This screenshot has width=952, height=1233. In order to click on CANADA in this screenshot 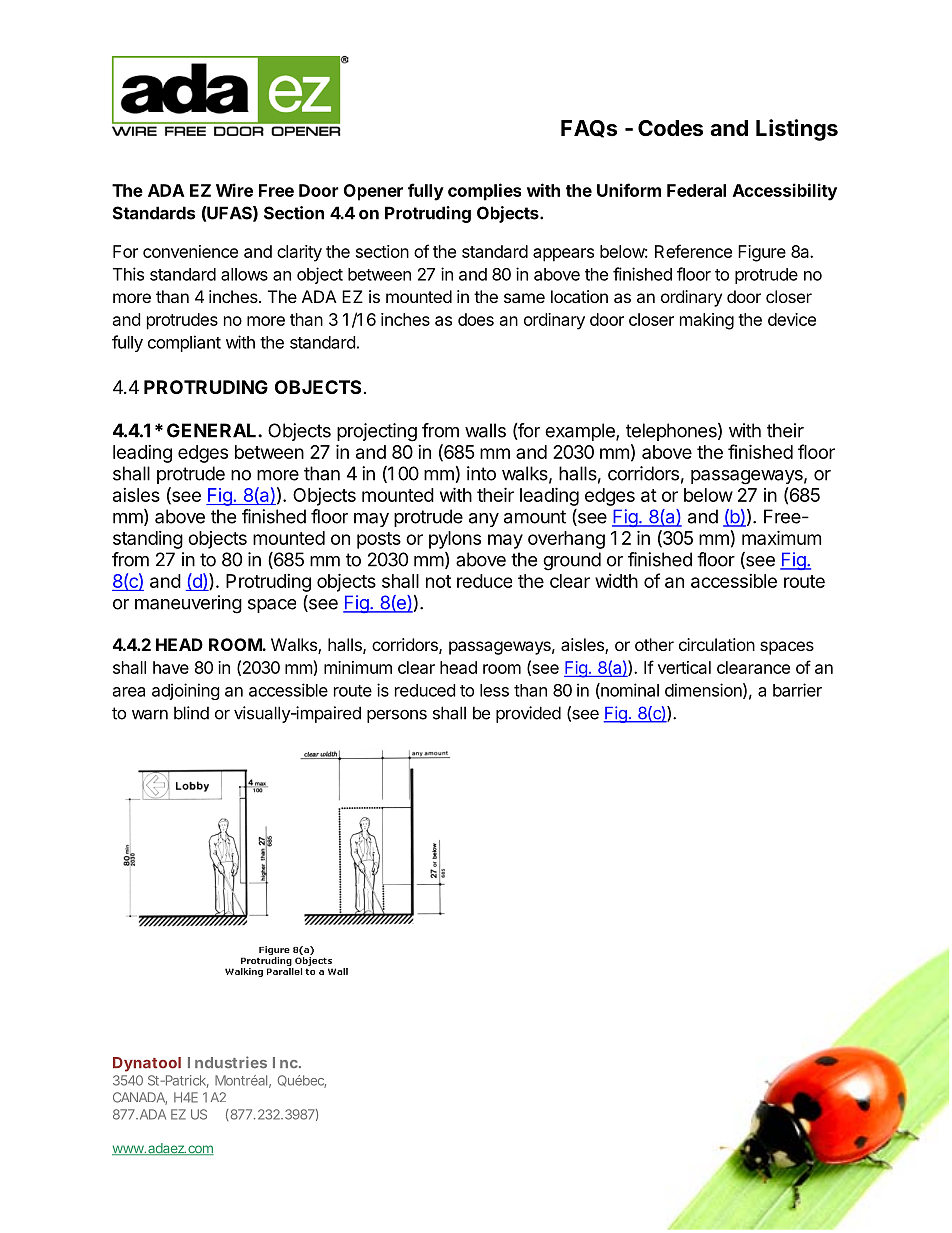, I will do `click(140, 1098)`.
